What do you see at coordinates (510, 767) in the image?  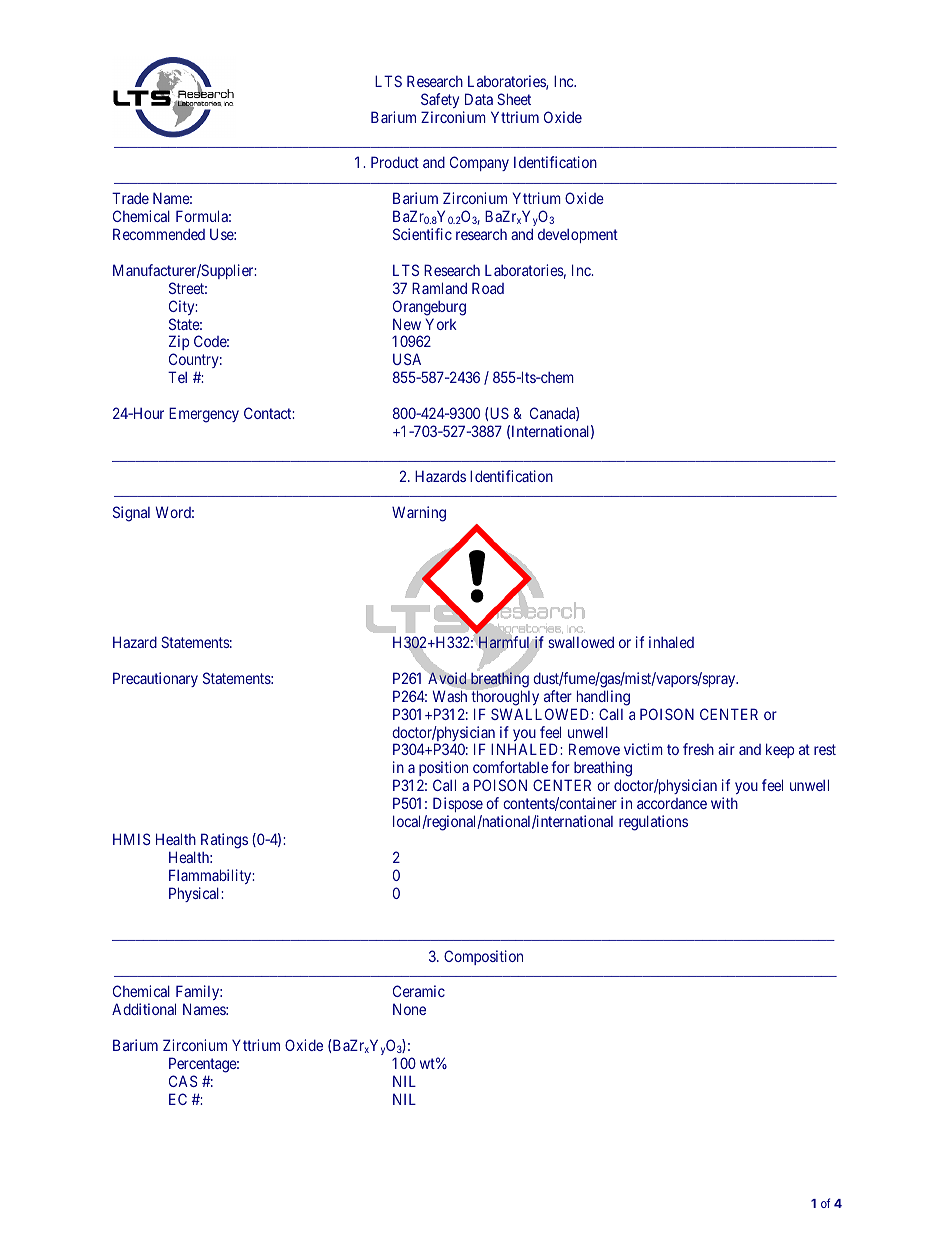 I see `comfortable` at bounding box center [510, 767].
